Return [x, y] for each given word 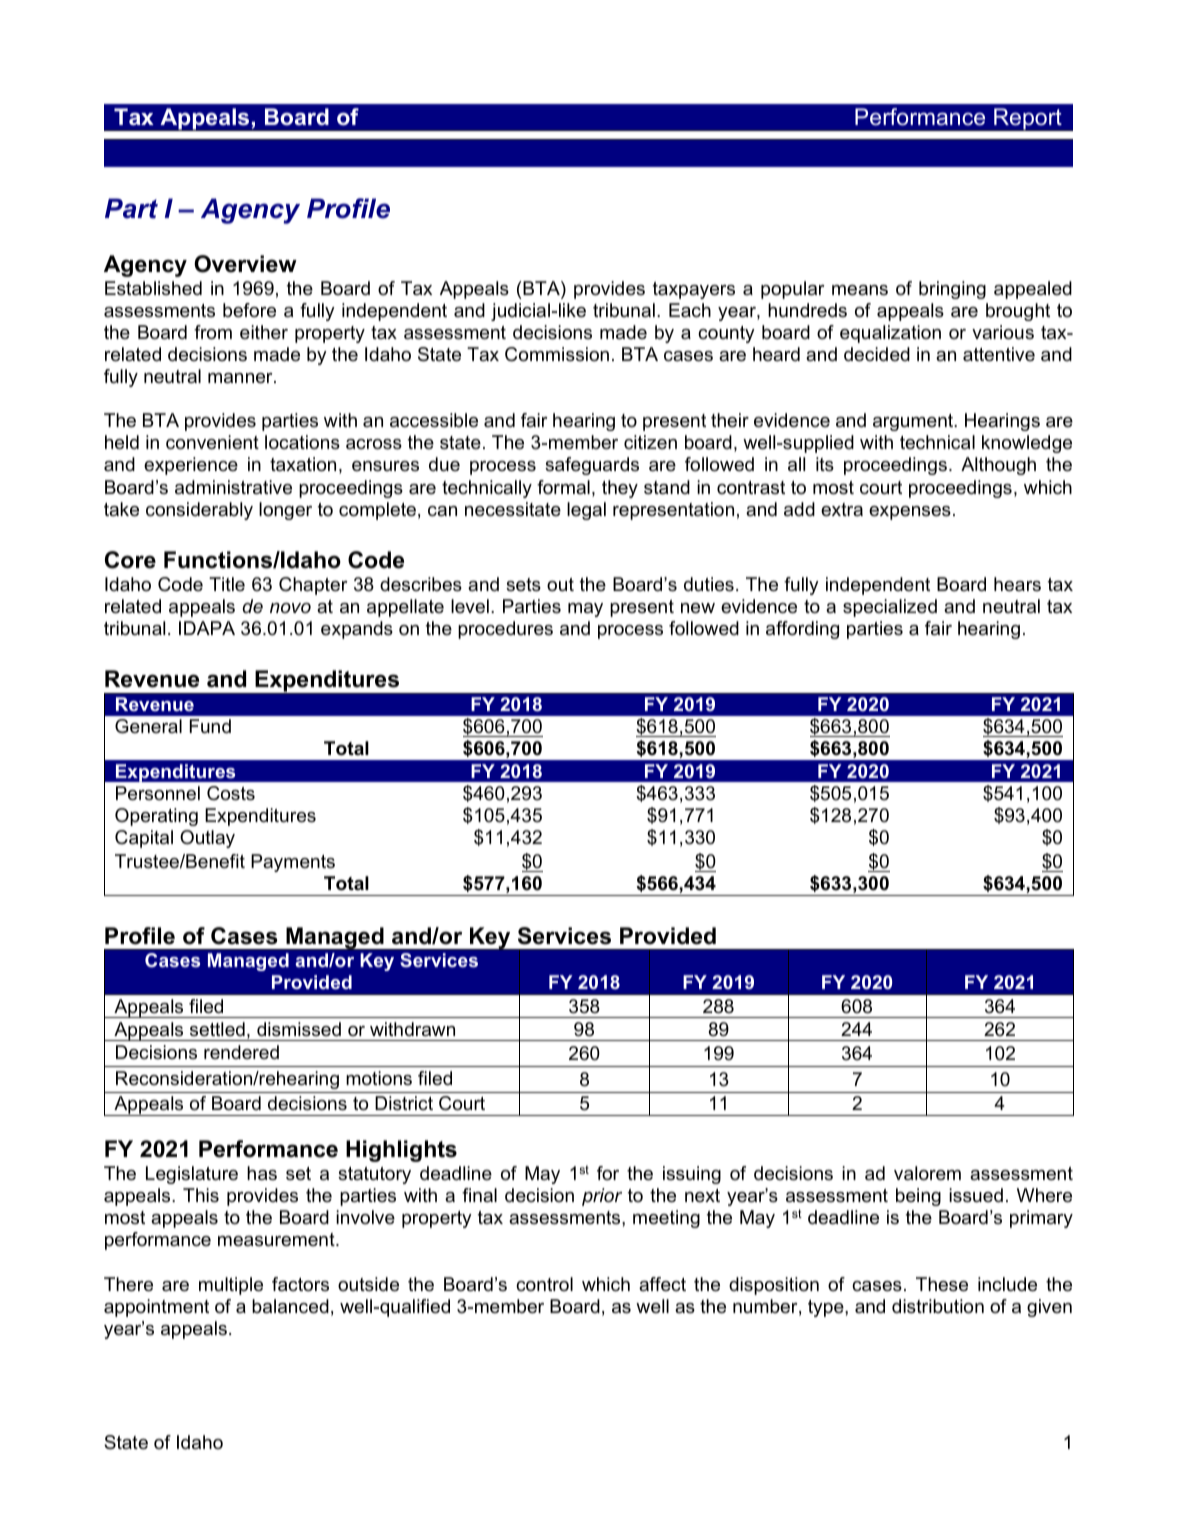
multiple [231, 1286]
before [249, 310]
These [942, 1284]
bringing [952, 290]
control [544, 1284]
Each [690, 310]
